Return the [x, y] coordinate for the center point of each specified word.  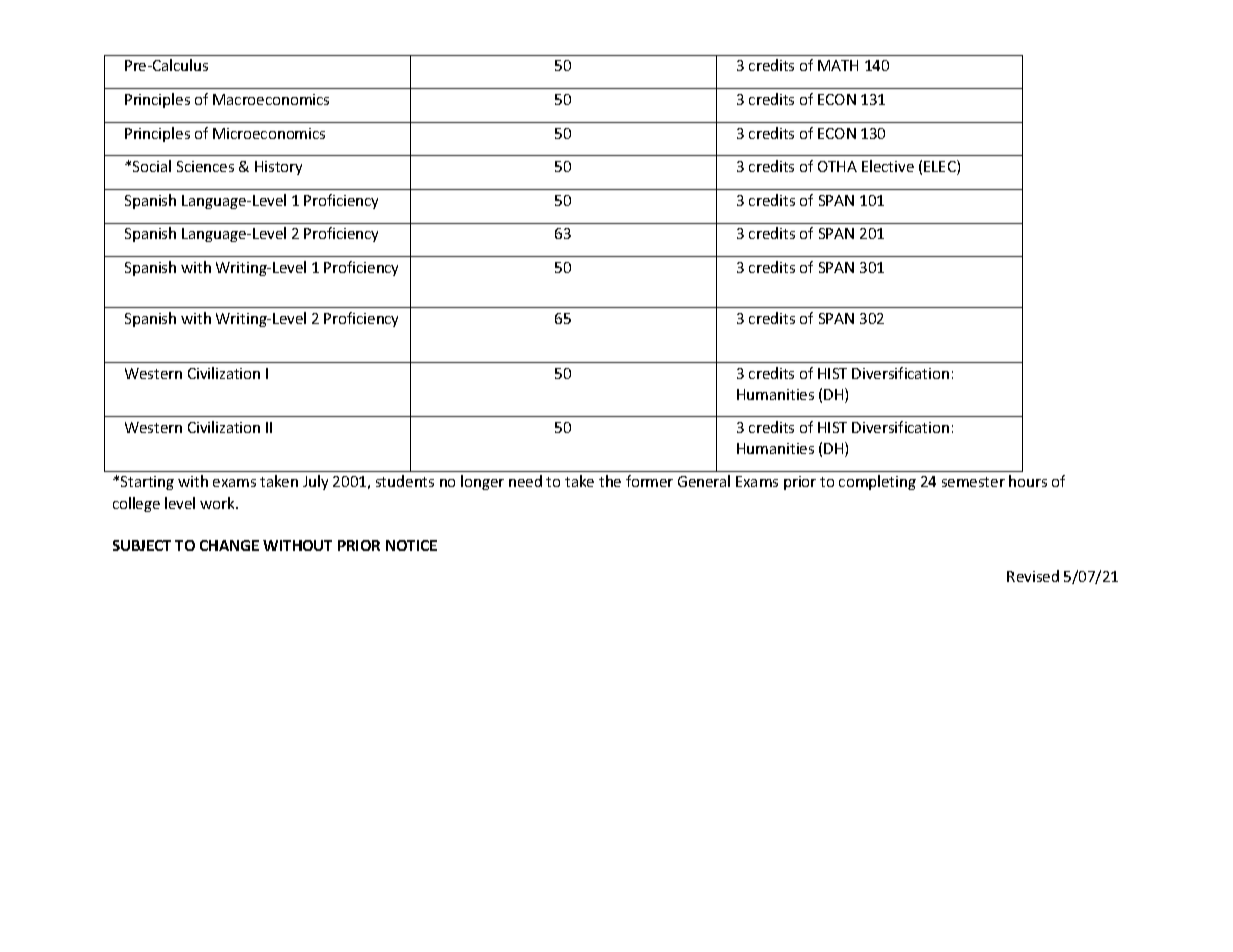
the [610, 481]
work [218, 503]
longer [482, 482]
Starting [147, 483]
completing [877, 482]
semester [973, 482]
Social [152, 166]
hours [1028, 481]
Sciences [205, 166]
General [704, 481]
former [649, 481]
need [525, 481]
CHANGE [229, 545]
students [405, 481]
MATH [838, 65]
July [315, 482]
